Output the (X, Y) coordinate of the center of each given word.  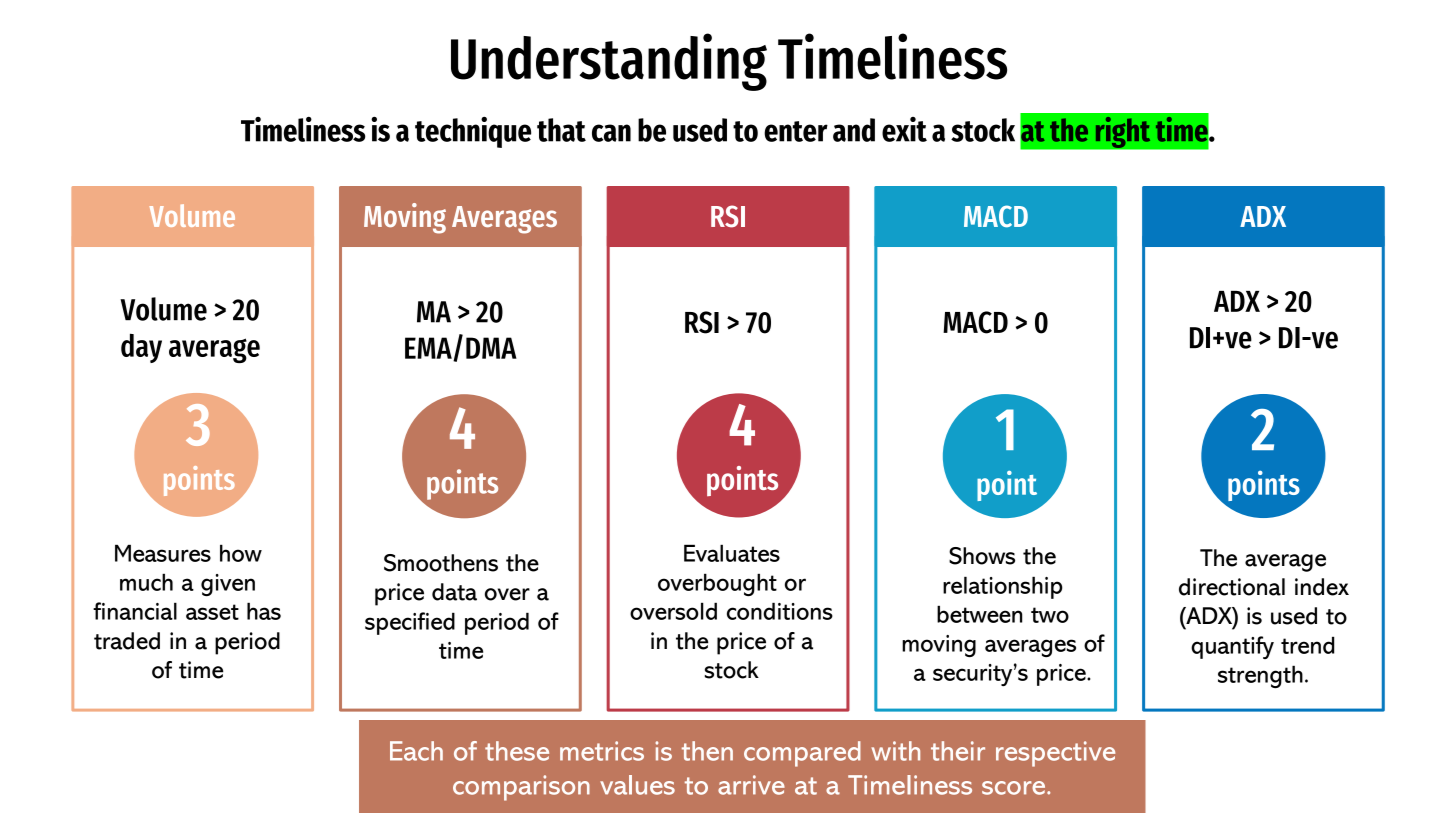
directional (1232, 587)
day (141, 348)
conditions (780, 611)
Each (416, 751)
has (264, 611)
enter (796, 131)
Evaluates (732, 553)
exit (904, 129)
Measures (163, 553)
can (611, 133)
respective (1055, 754)
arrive (751, 785)
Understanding (609, 62)
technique (473, 132)
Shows (982, 556)
